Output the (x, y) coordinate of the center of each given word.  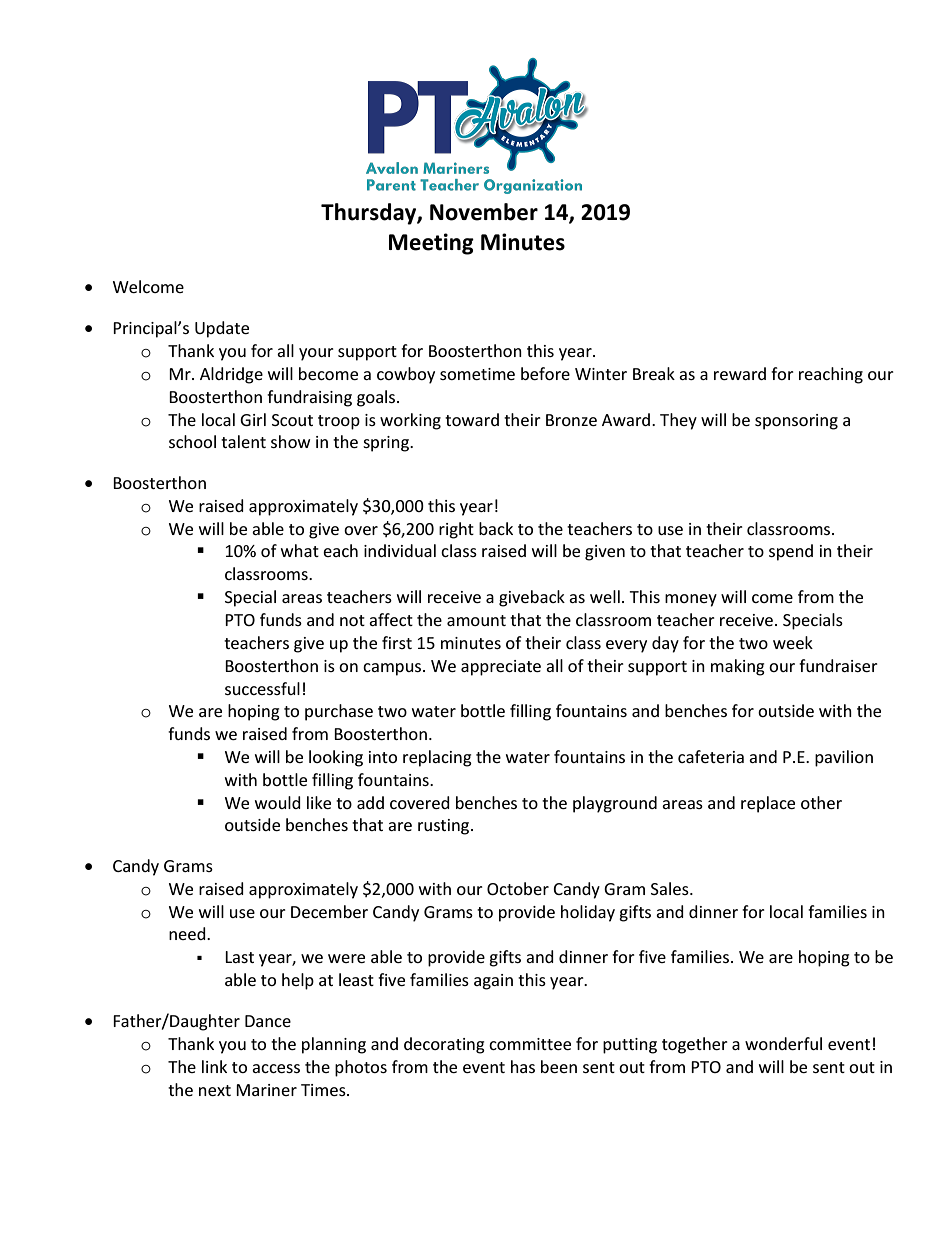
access (276, 1068)
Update (222, 329)
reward (740, 373)
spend (791, 552)
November (484, 212)
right (456, 530)
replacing (437, 758)
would (278, 802)
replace (768, 804)
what (300, 550)
